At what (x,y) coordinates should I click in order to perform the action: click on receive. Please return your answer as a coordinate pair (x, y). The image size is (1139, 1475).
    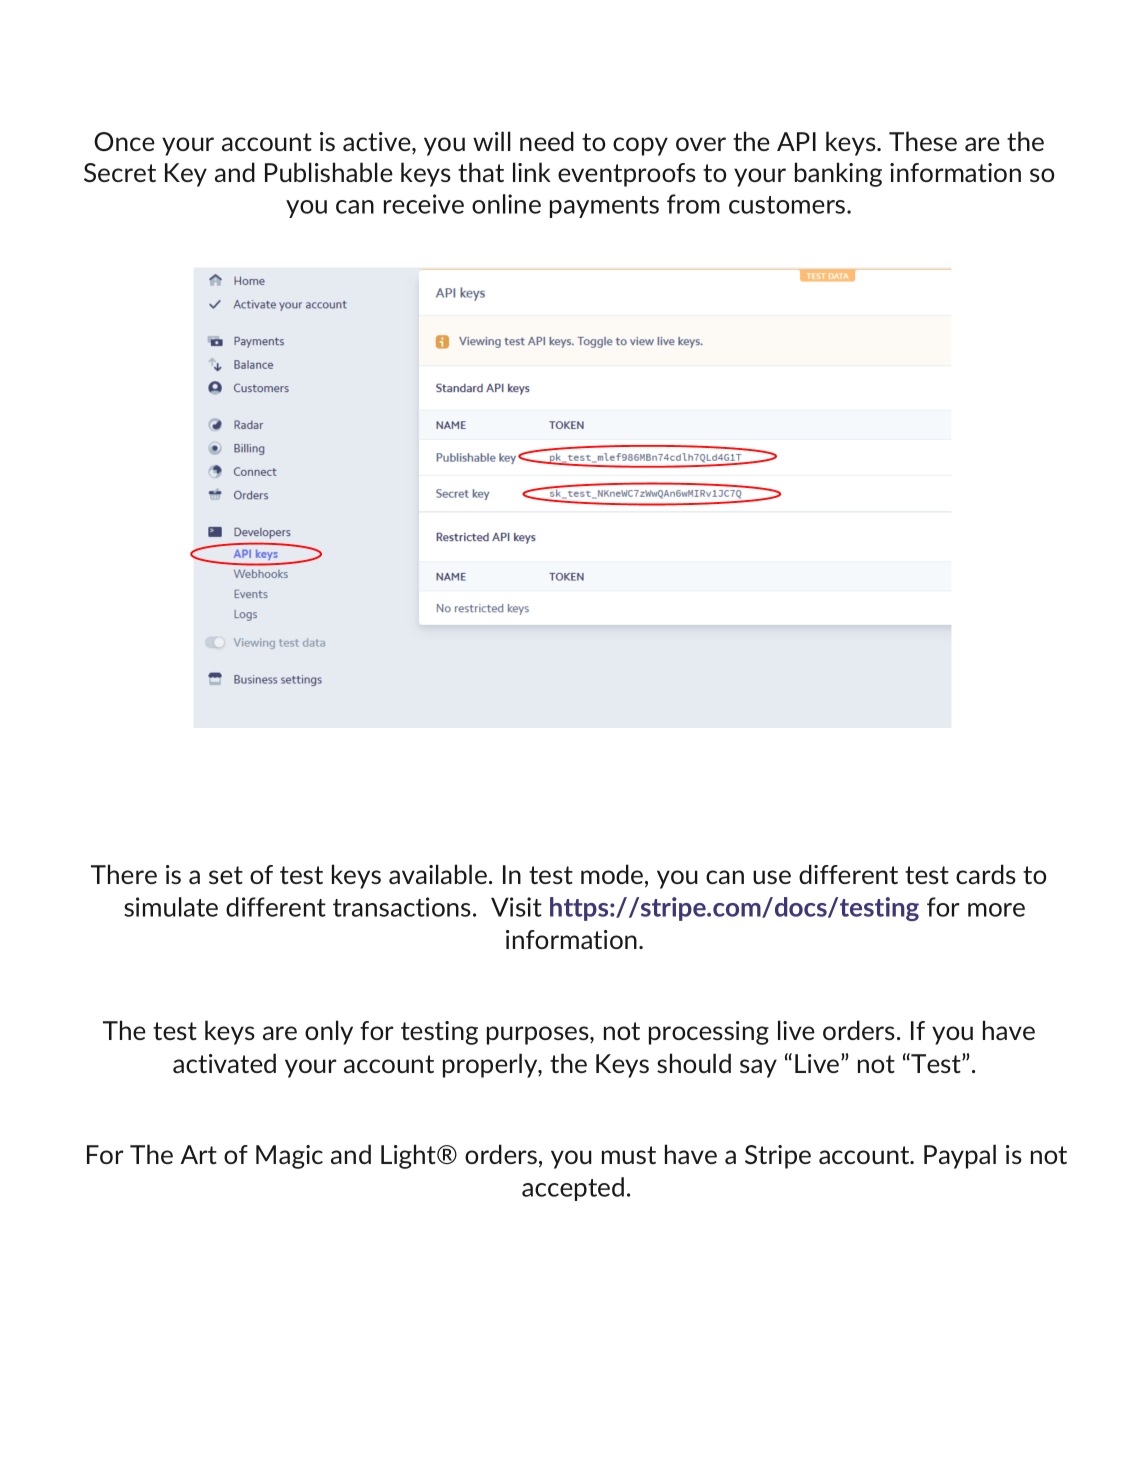
    Looking at the image, I should click on (424, 204).
